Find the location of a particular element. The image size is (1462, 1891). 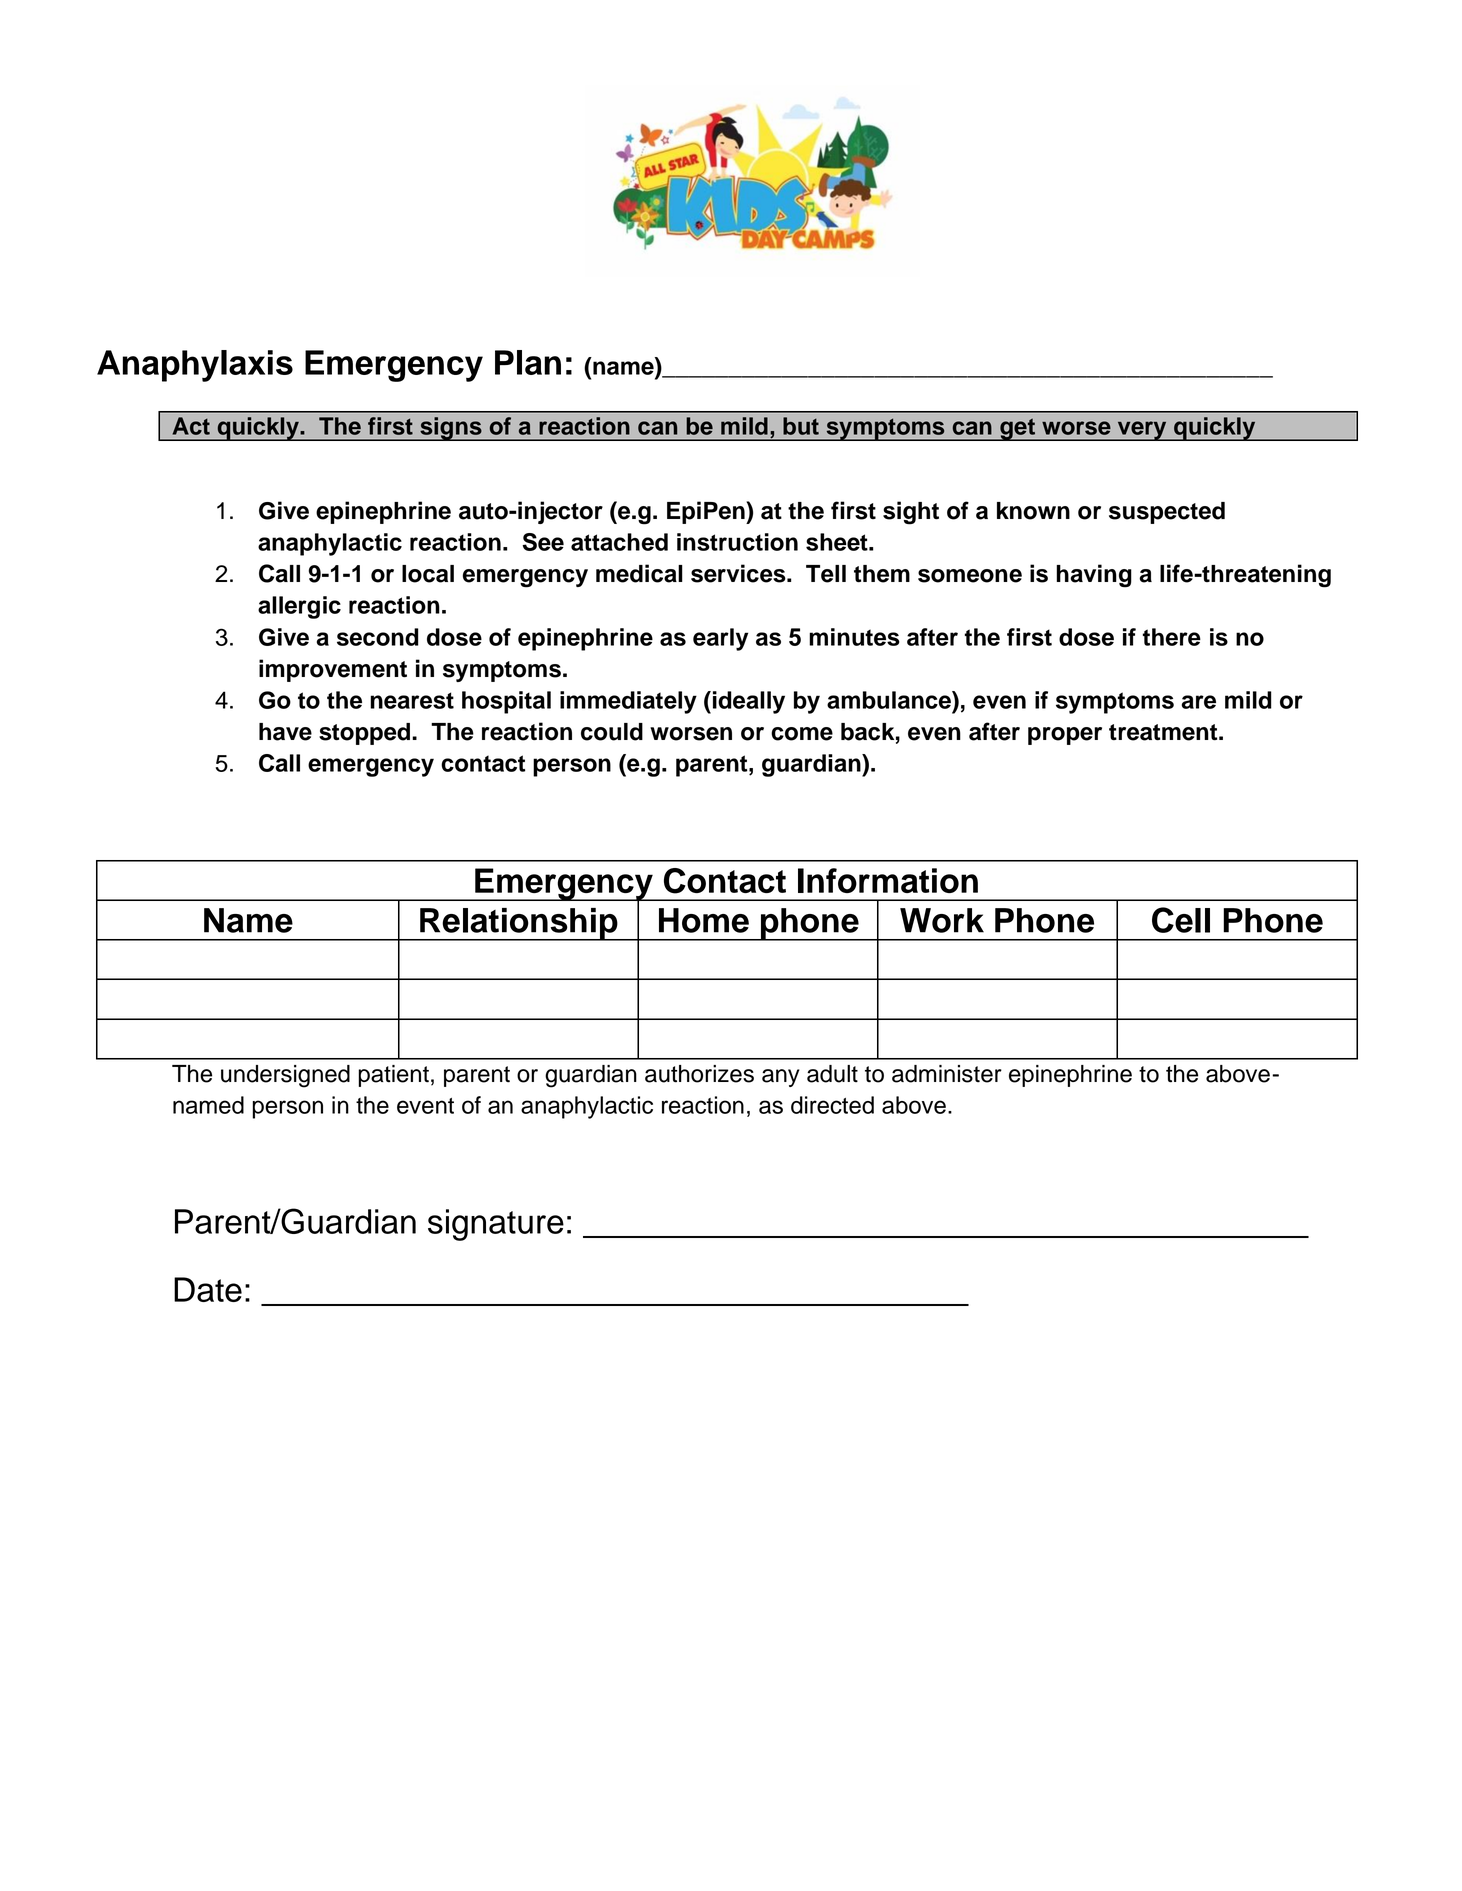

immediately is located at coordinates (628, 702).
